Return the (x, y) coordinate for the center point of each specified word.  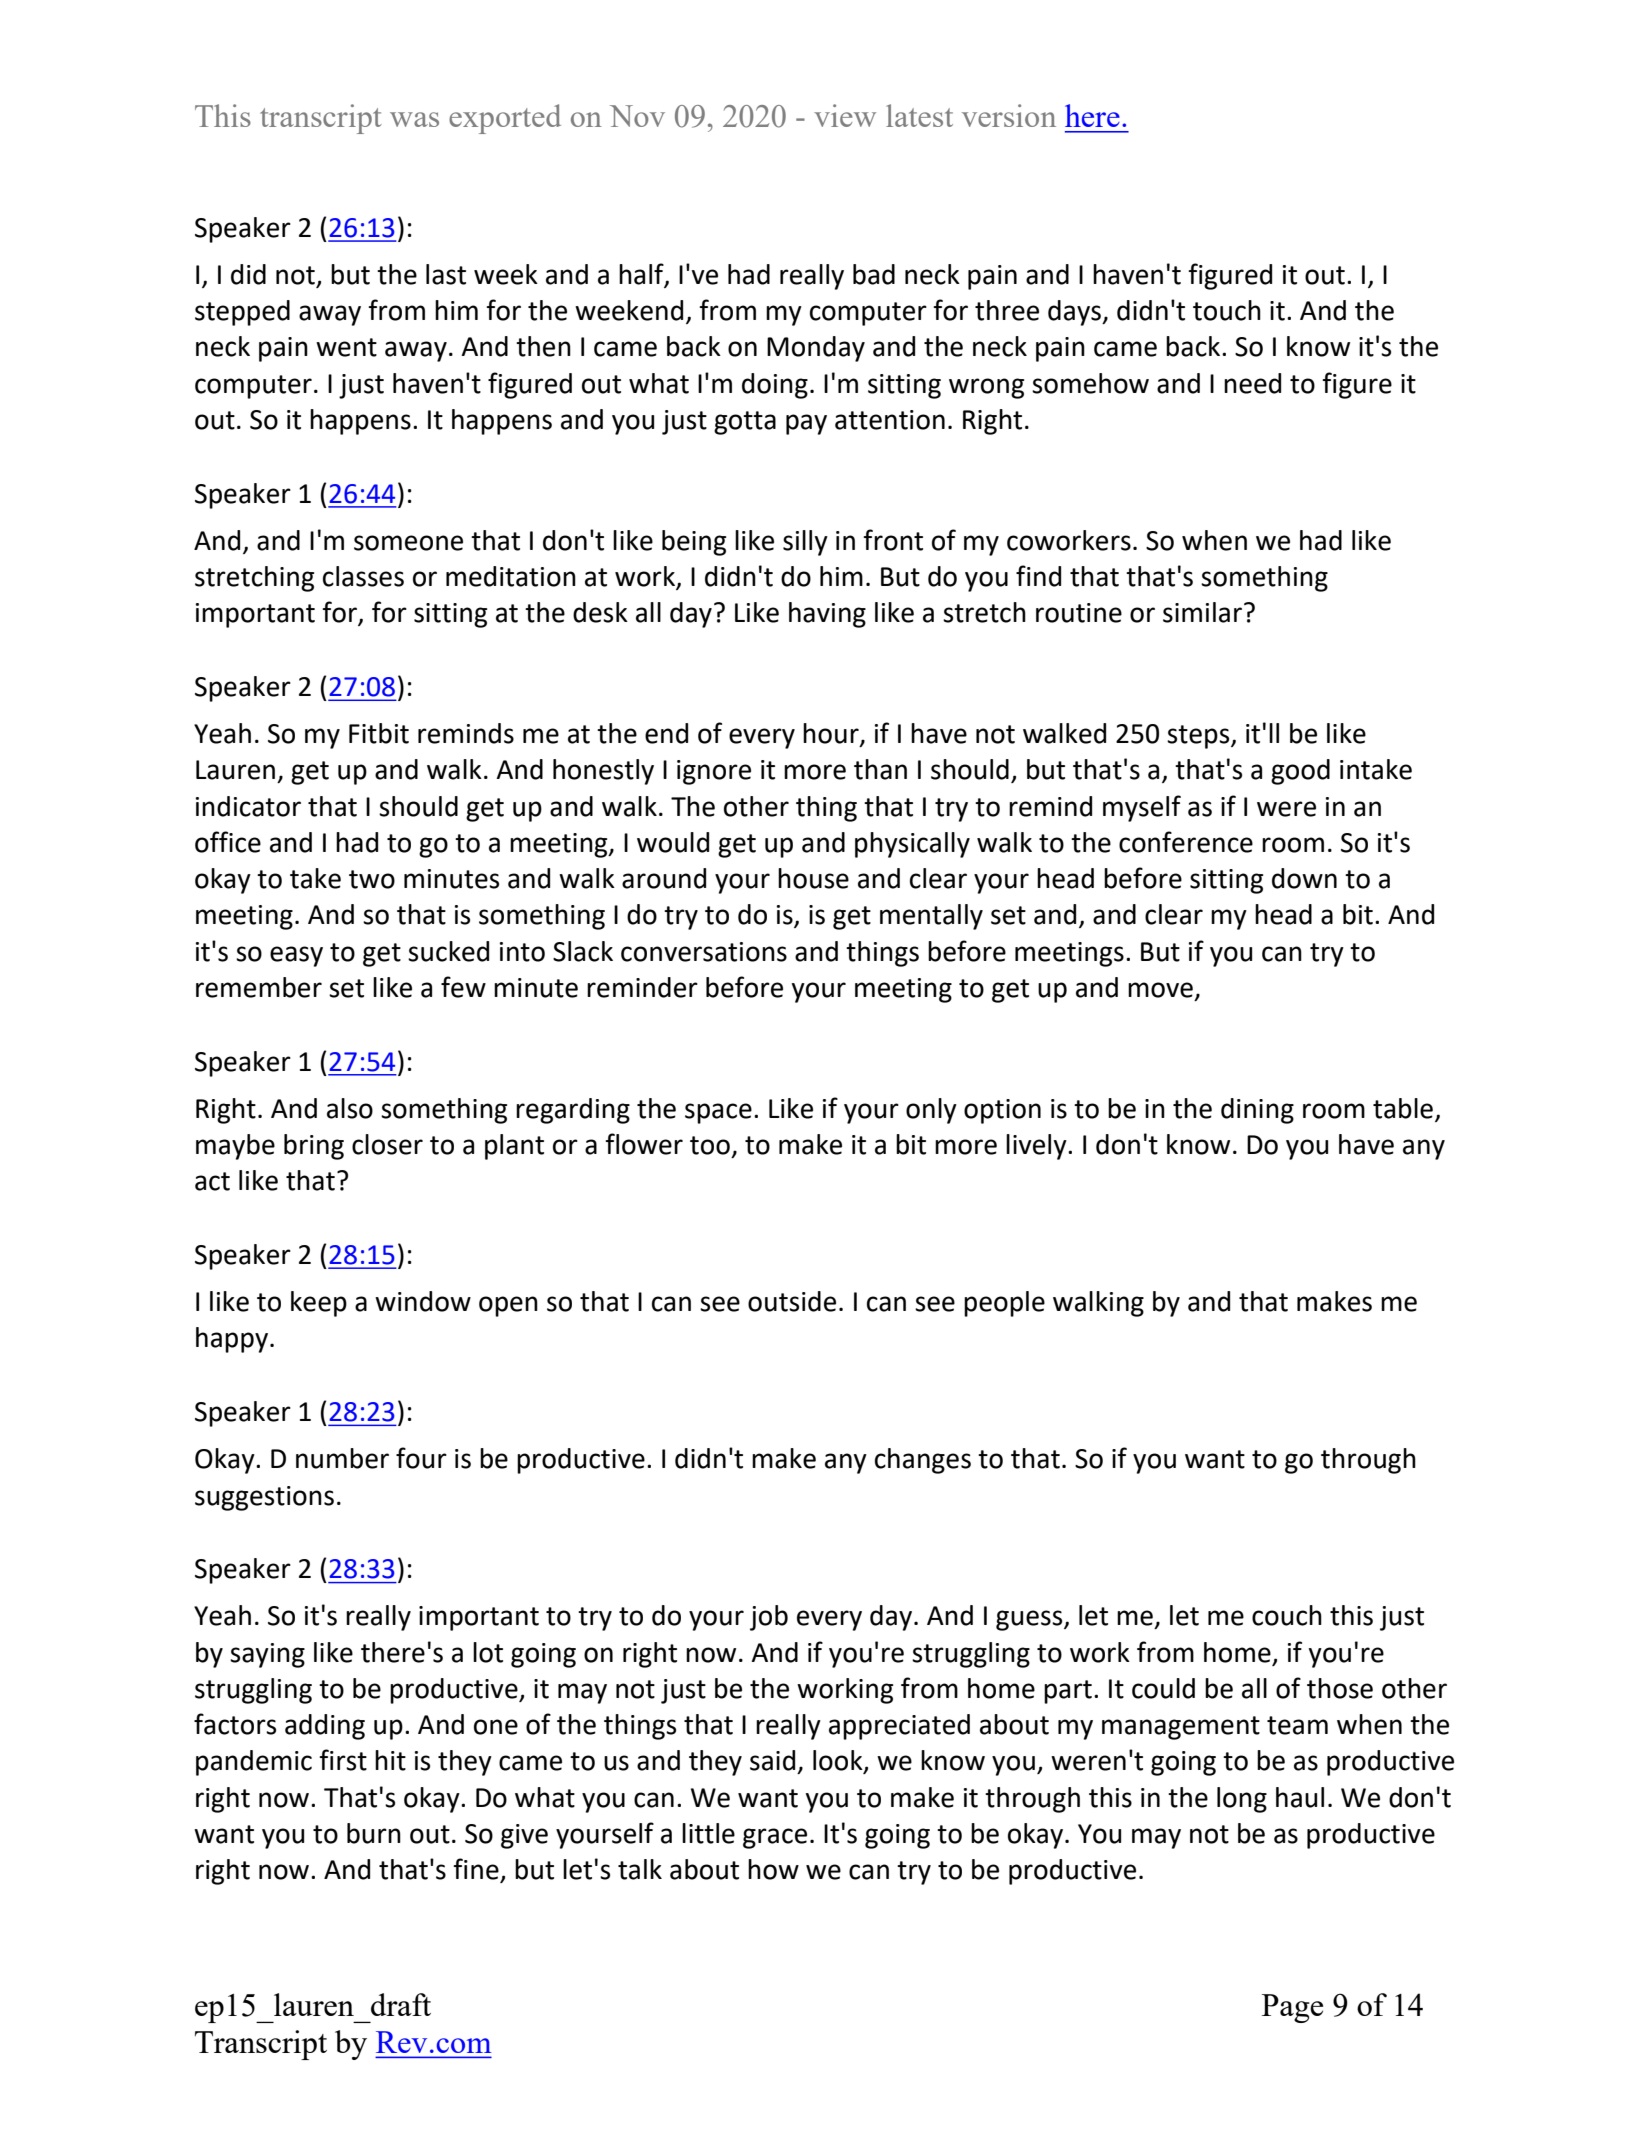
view (845, 115)
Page (1292, 2008)
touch (1227, 310)
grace (775, 1838)
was (414, 119)
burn (374, 1833)
